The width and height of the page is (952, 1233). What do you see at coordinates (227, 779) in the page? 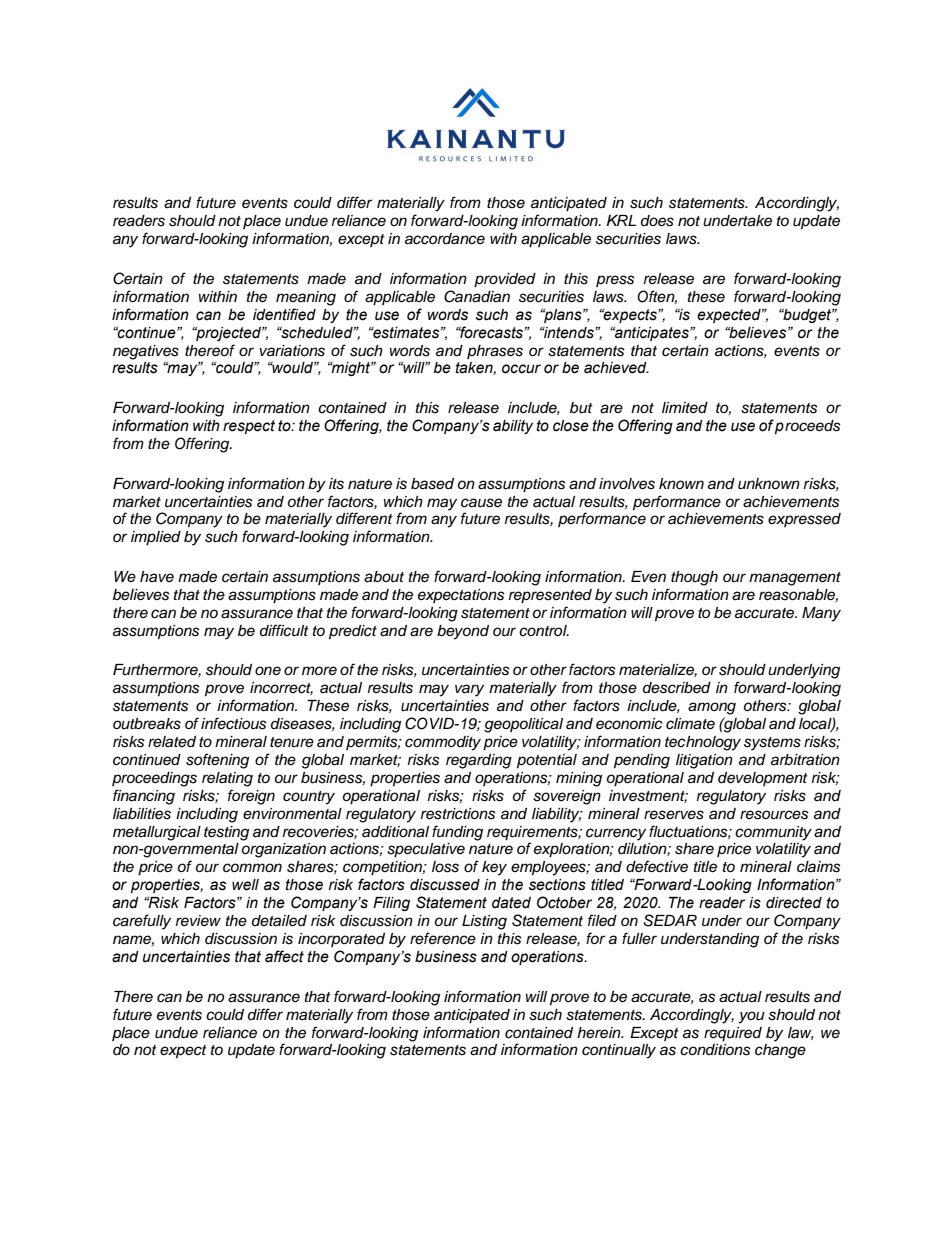
I see `relating` at bounding box center [227, 779].
